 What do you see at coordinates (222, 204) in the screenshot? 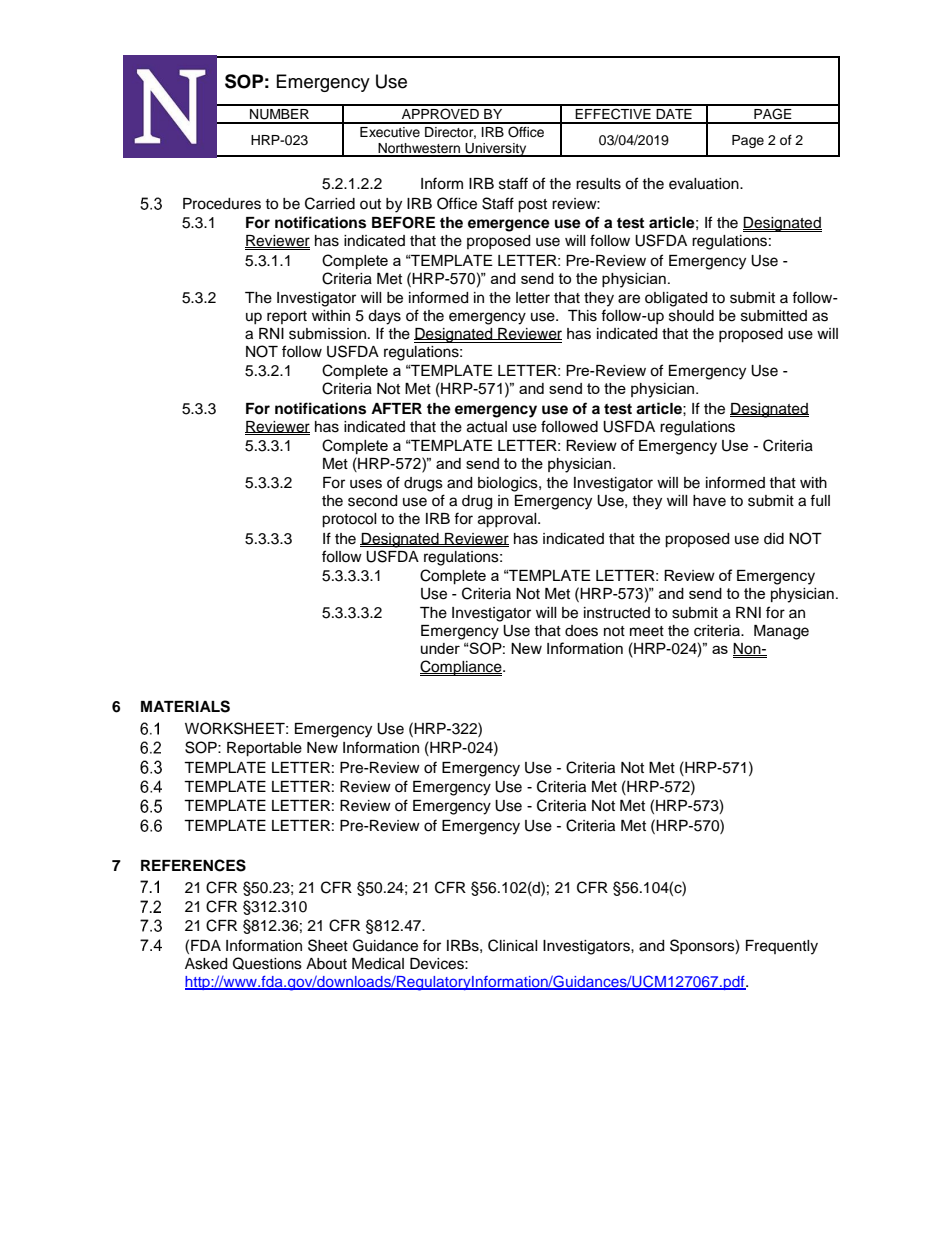
I see `Procedures` at bounding box center [222, 204].
